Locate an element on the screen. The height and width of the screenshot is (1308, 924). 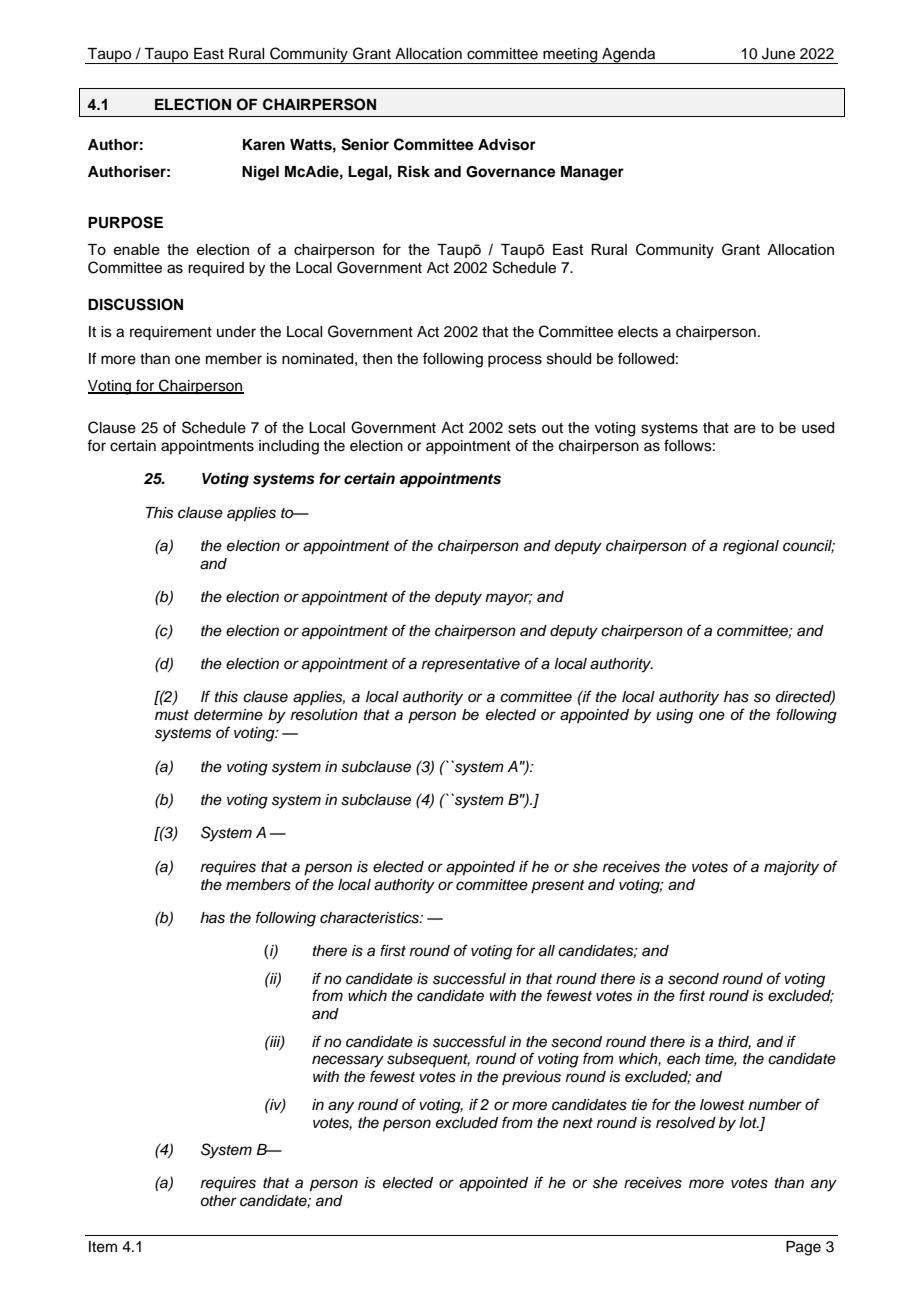
must is located at coordinates (172, 715).
